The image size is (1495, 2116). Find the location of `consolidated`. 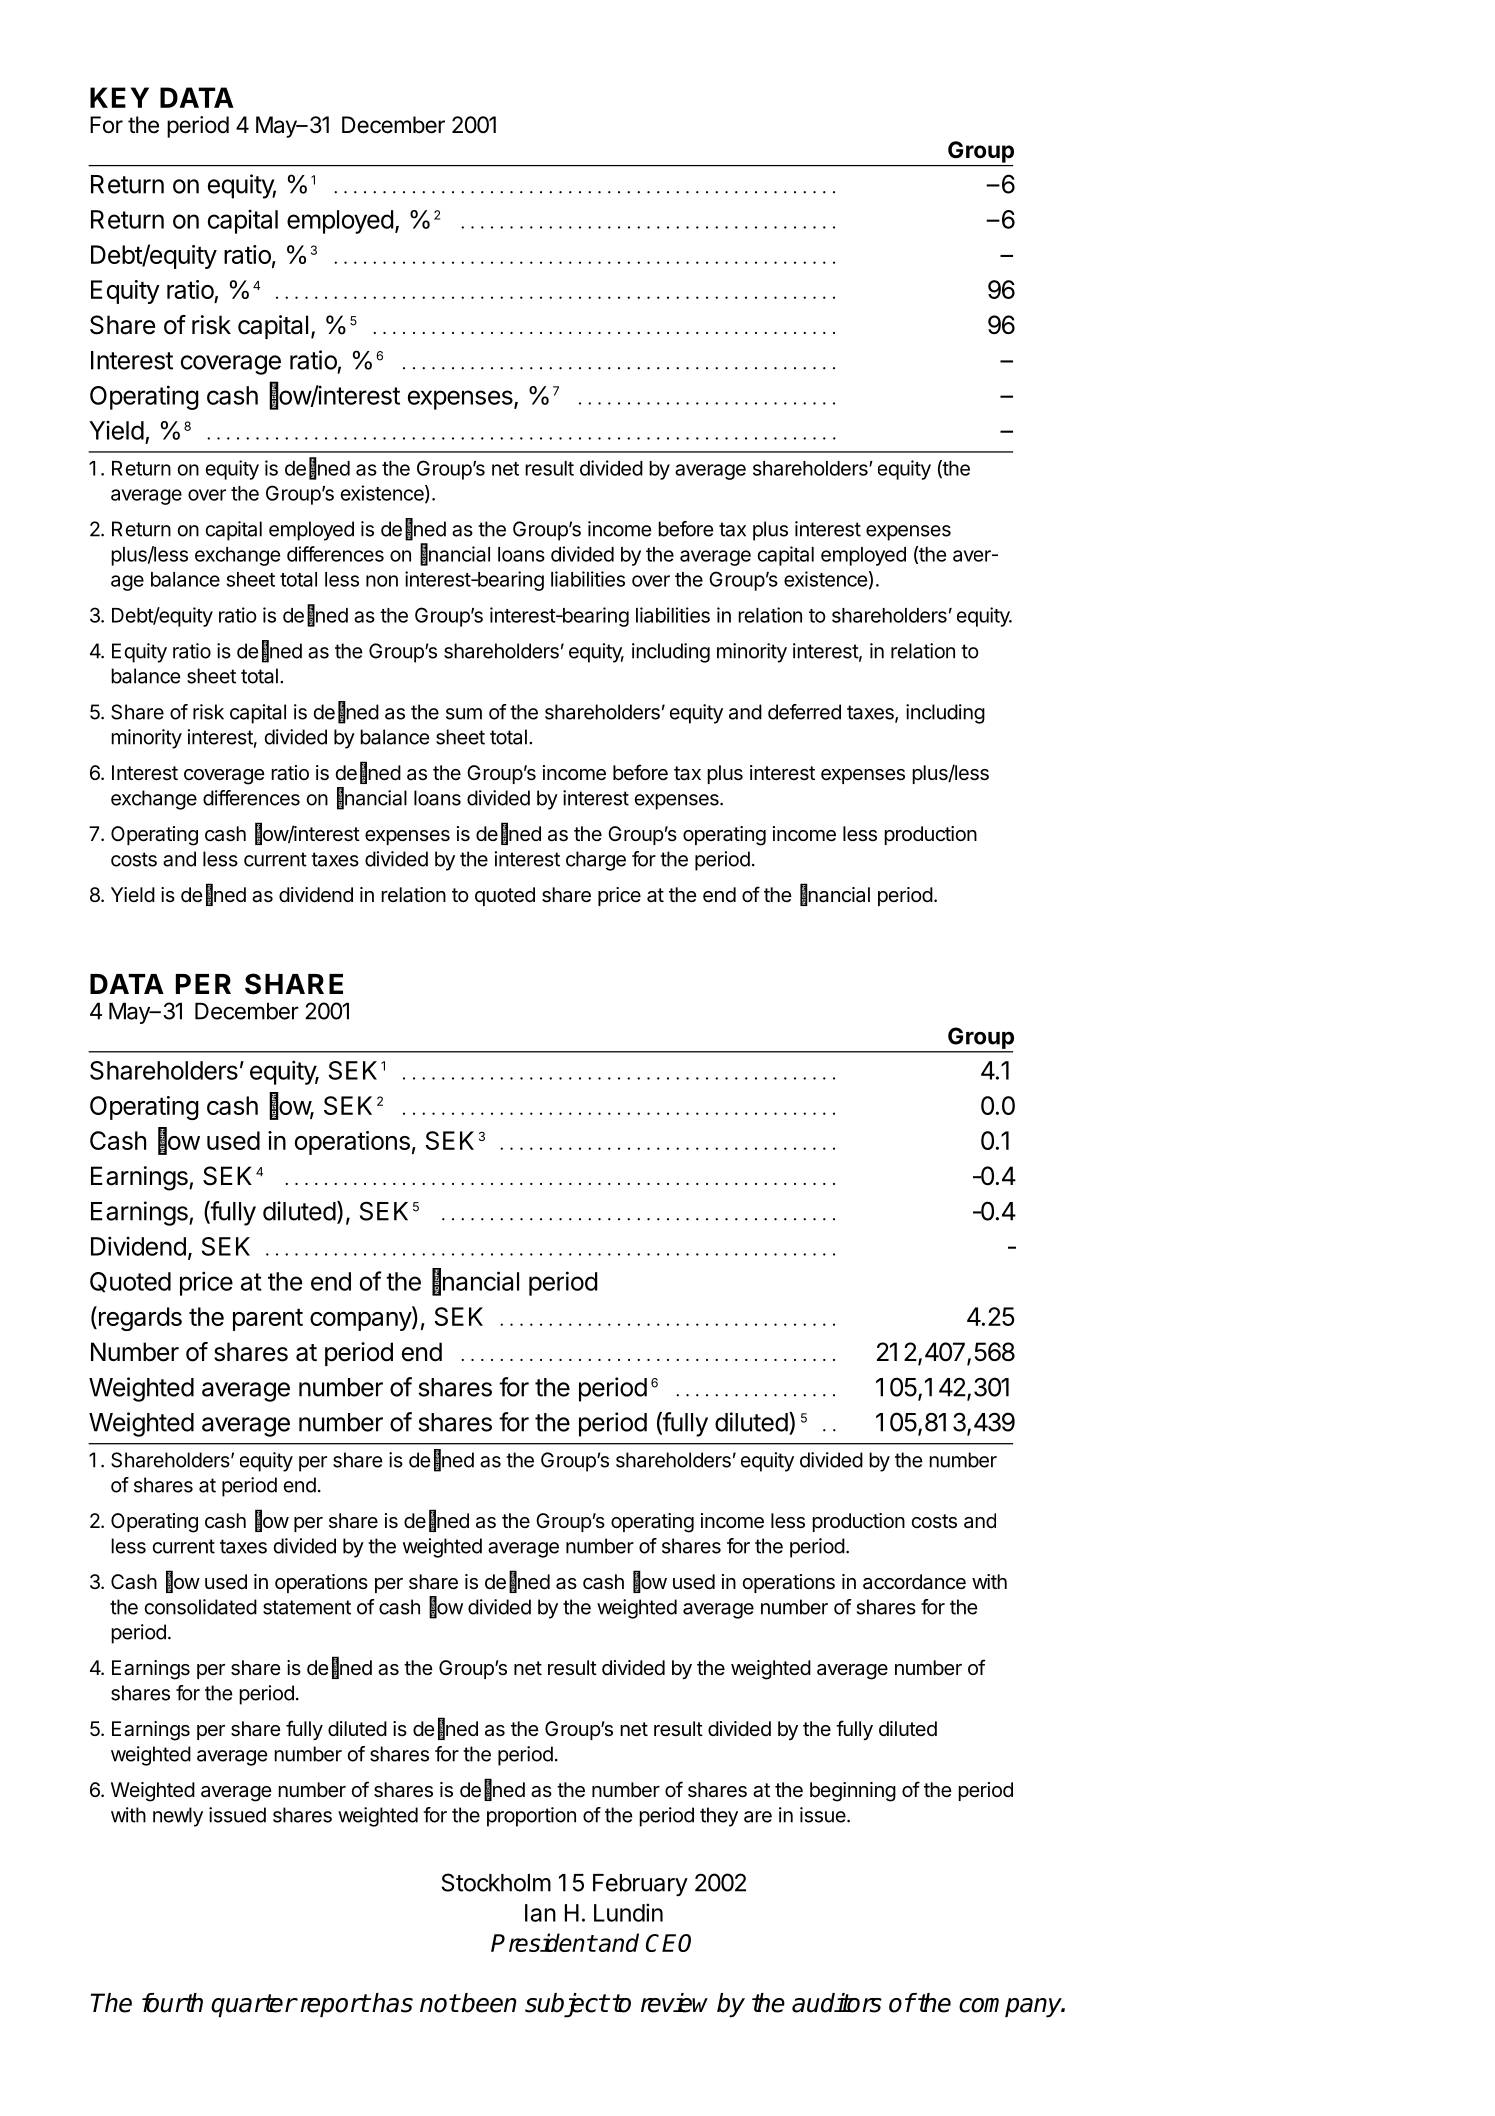

consolidated is located at coordinates (201, 1607).
